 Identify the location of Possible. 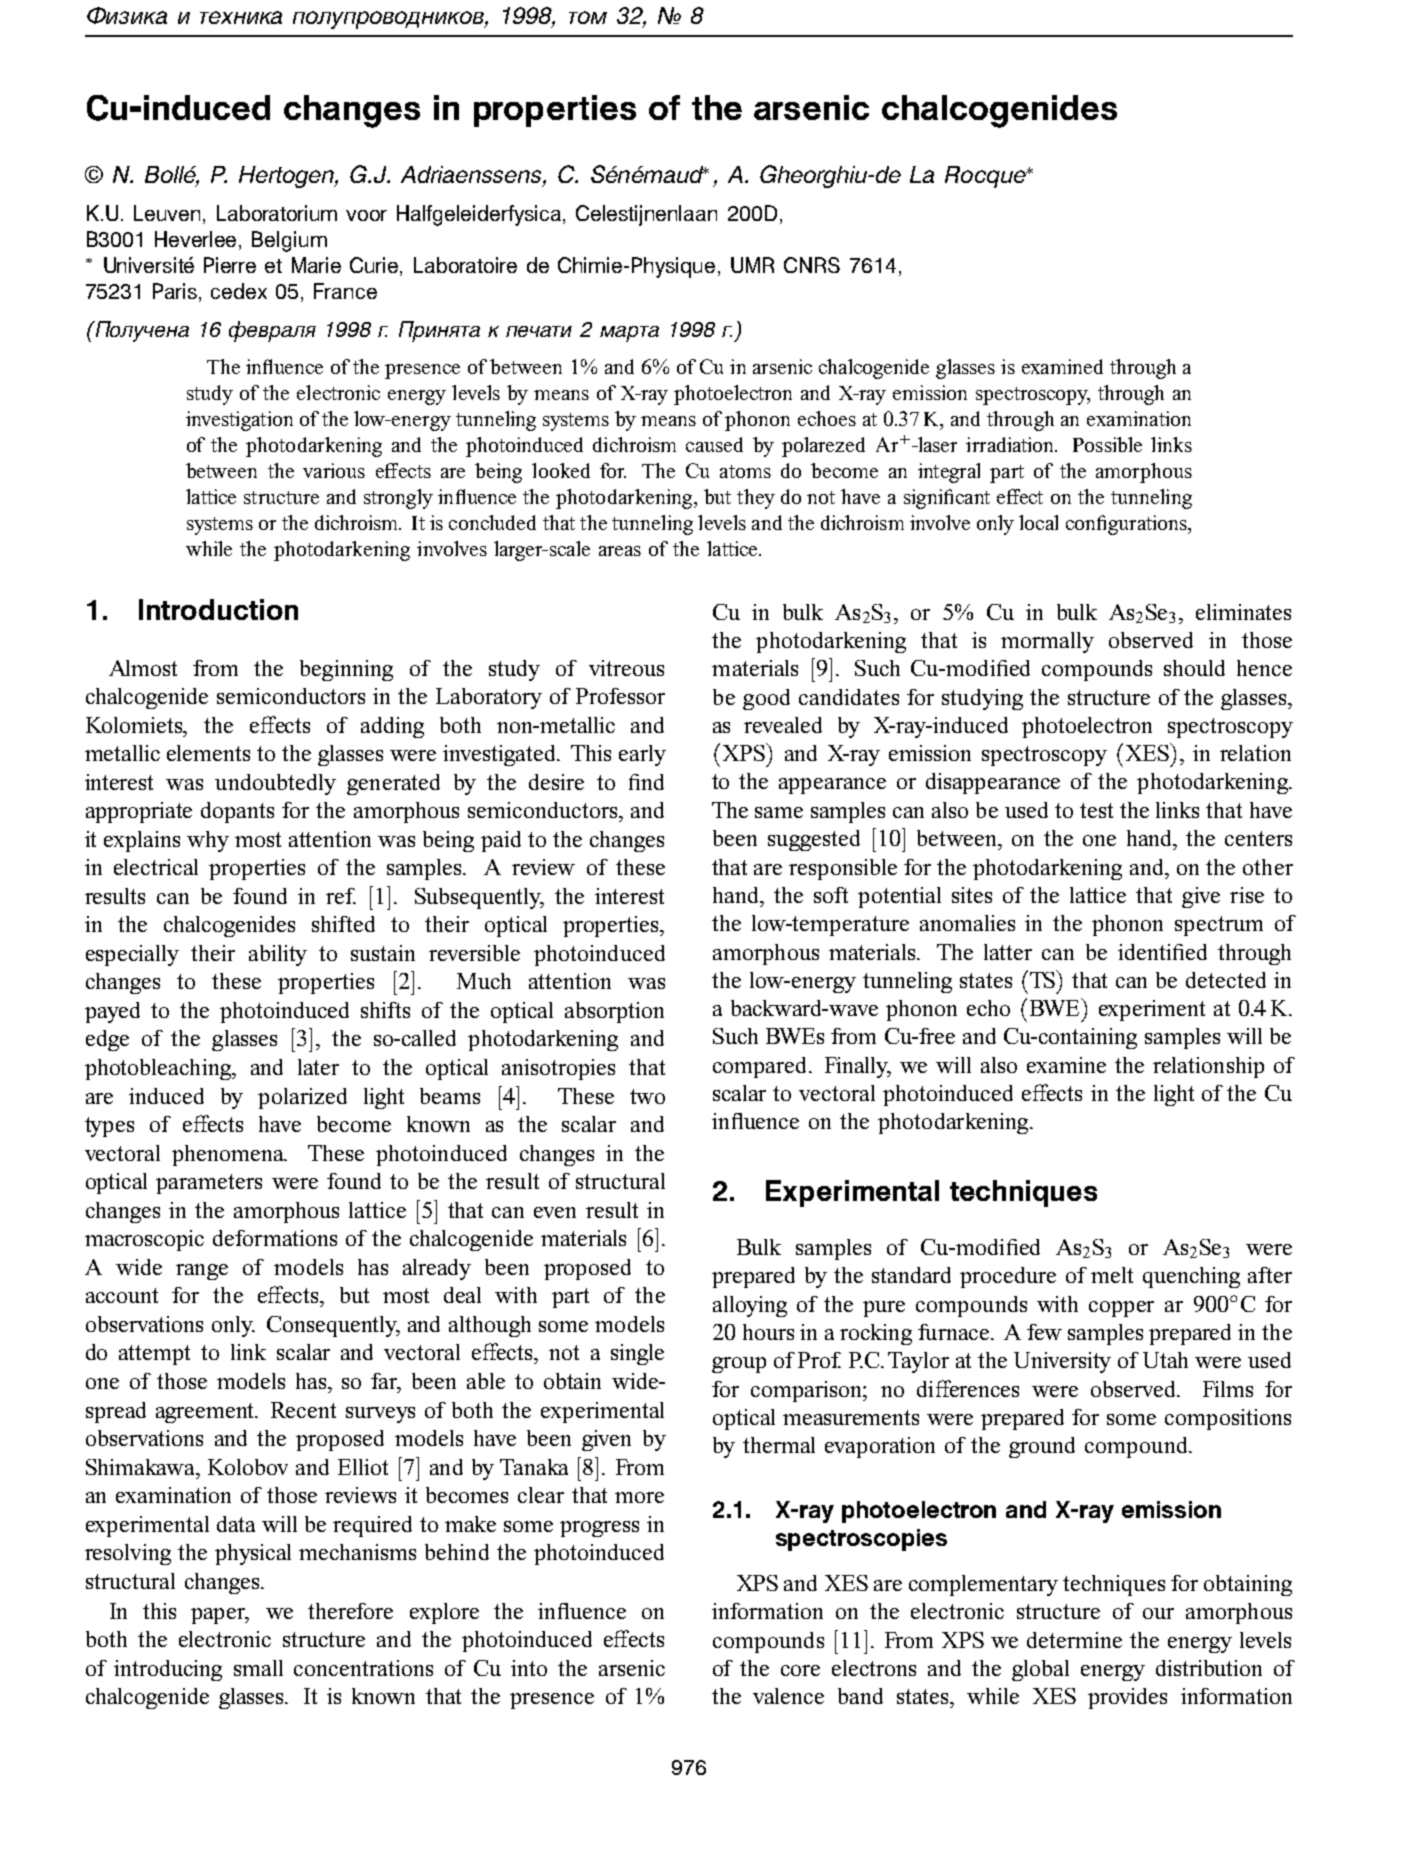
(1107, 444).
